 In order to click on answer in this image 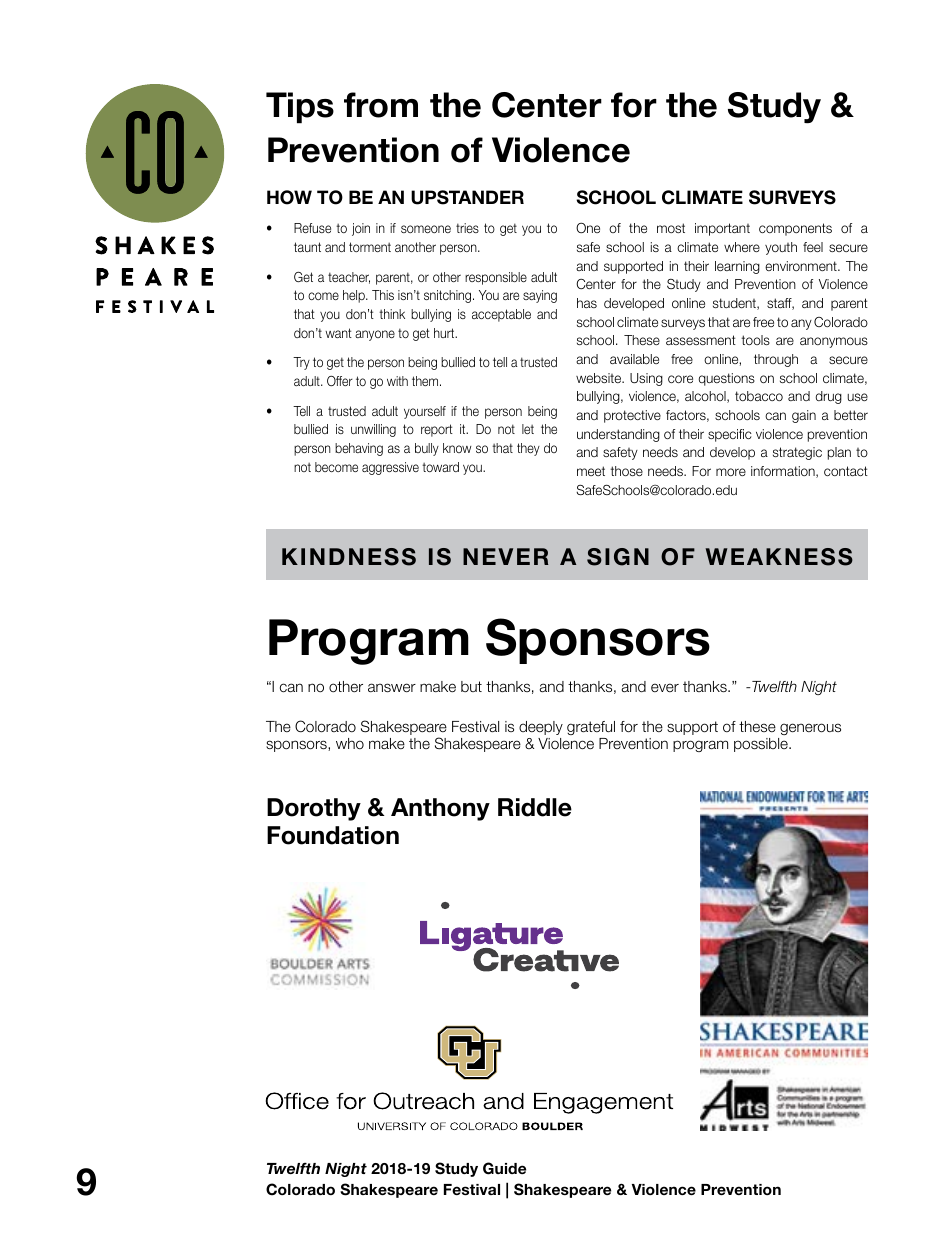, I will do `click(392, 688)`.
